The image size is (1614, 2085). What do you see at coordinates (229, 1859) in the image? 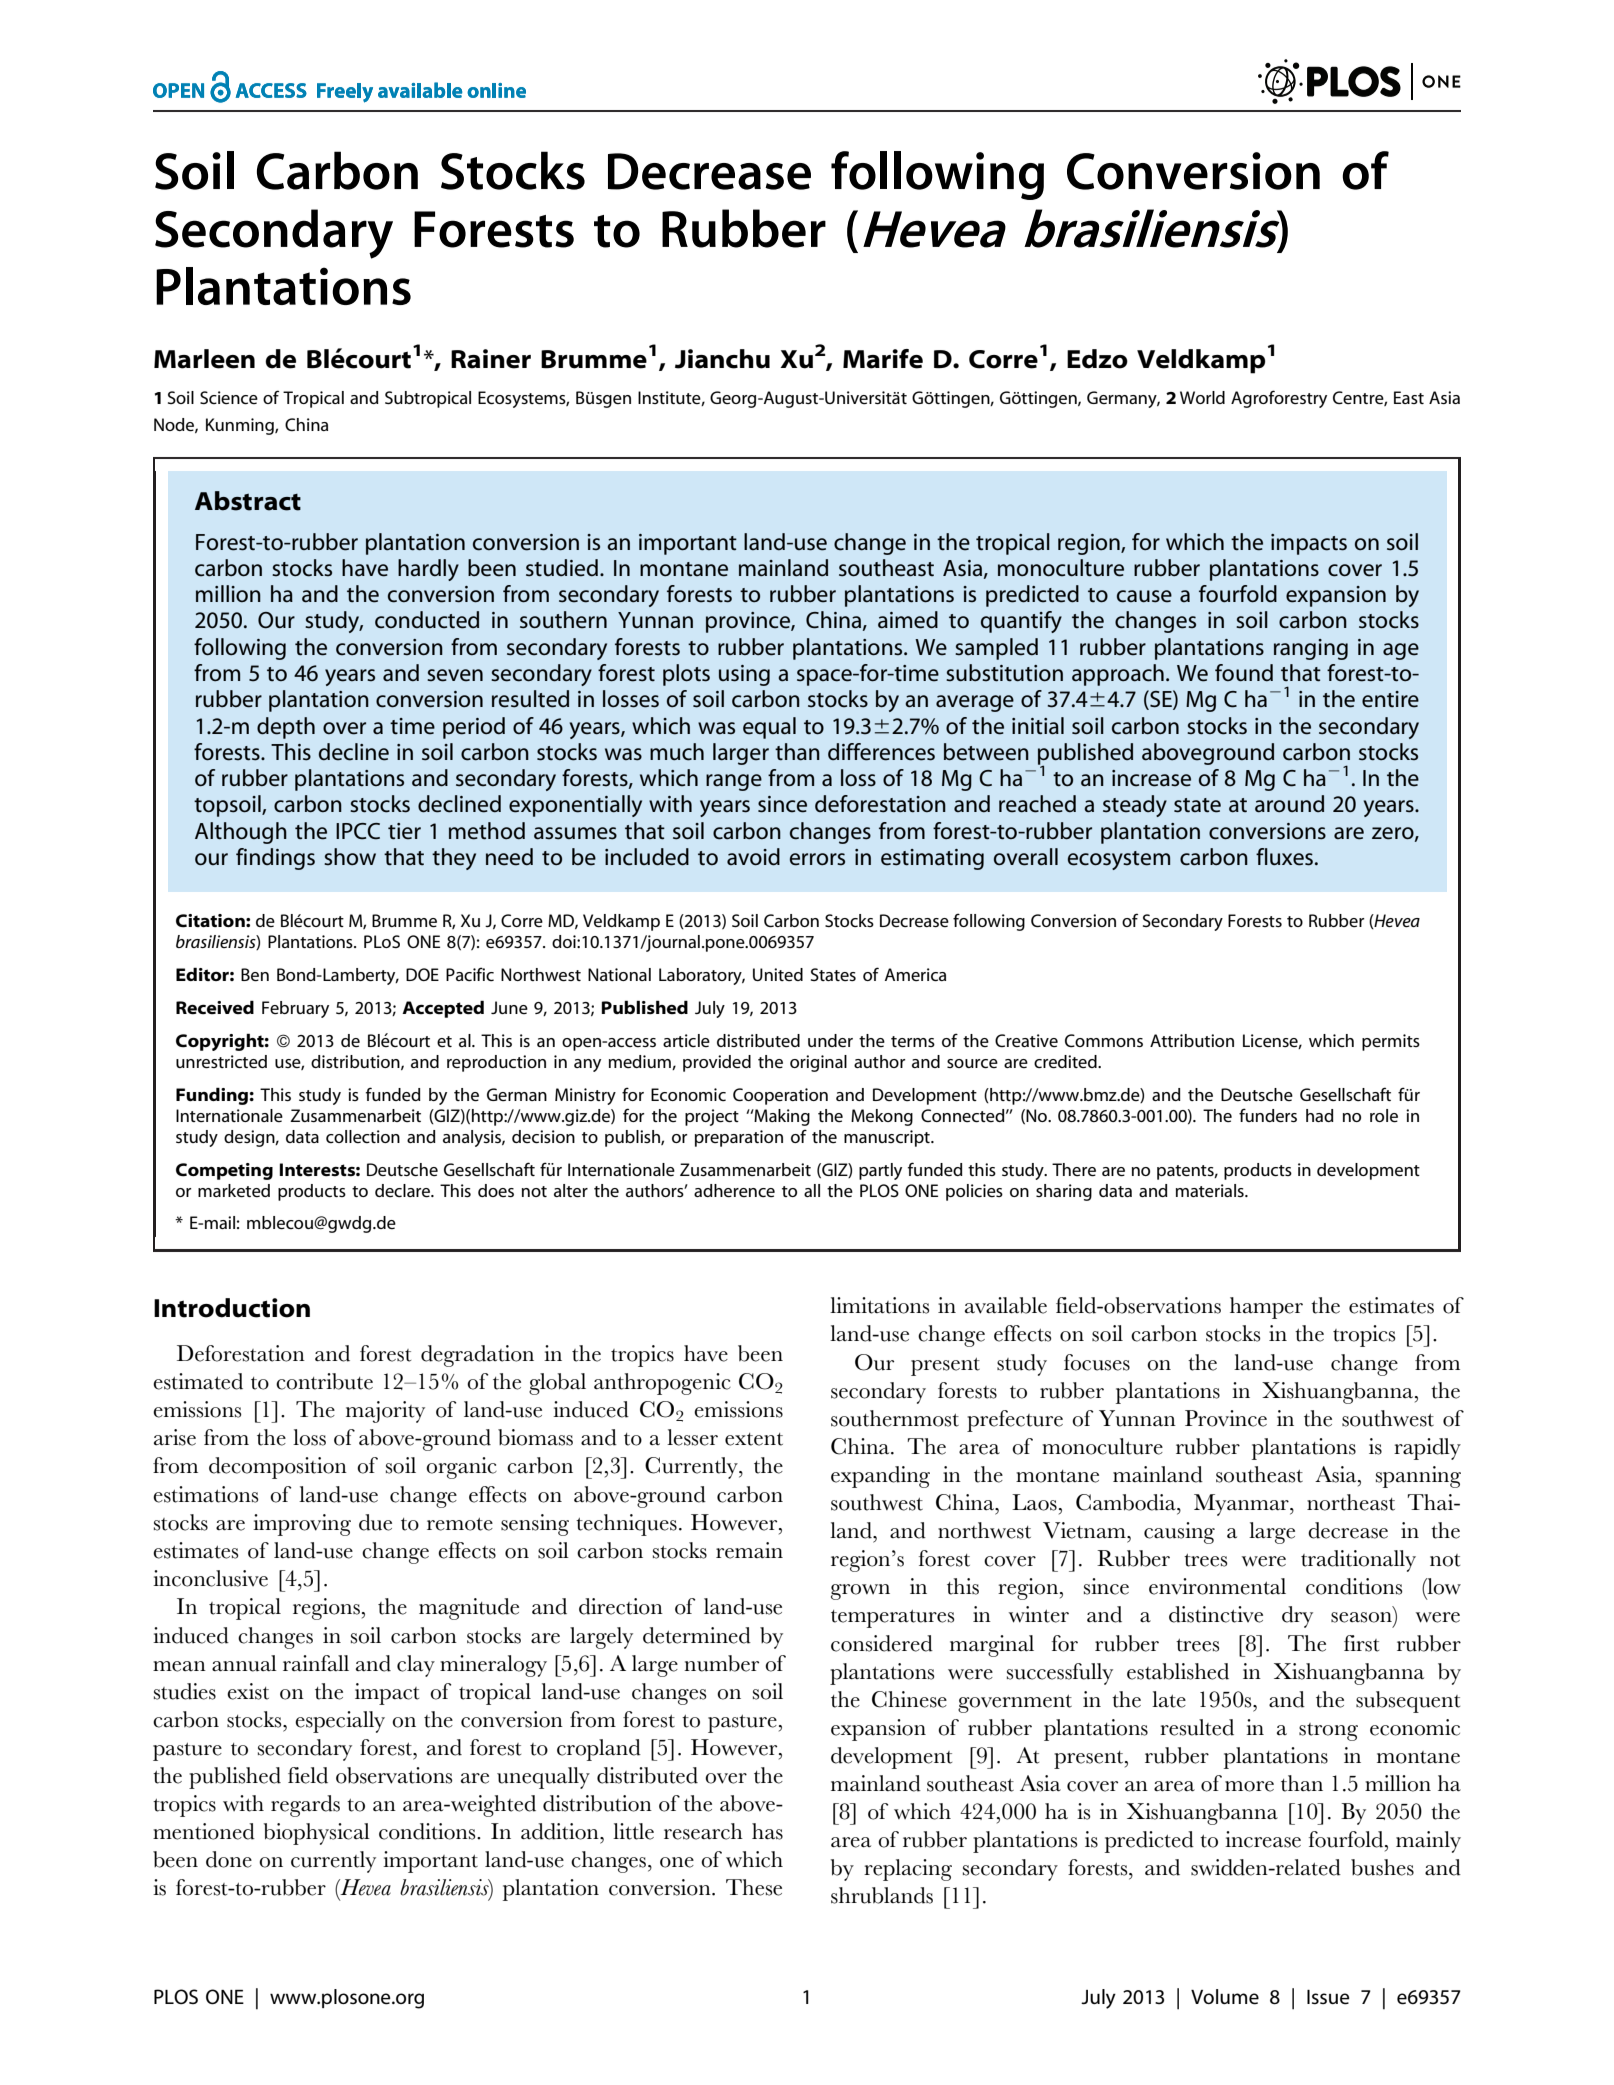
I see `done` at bounding box center [229, 1859].
